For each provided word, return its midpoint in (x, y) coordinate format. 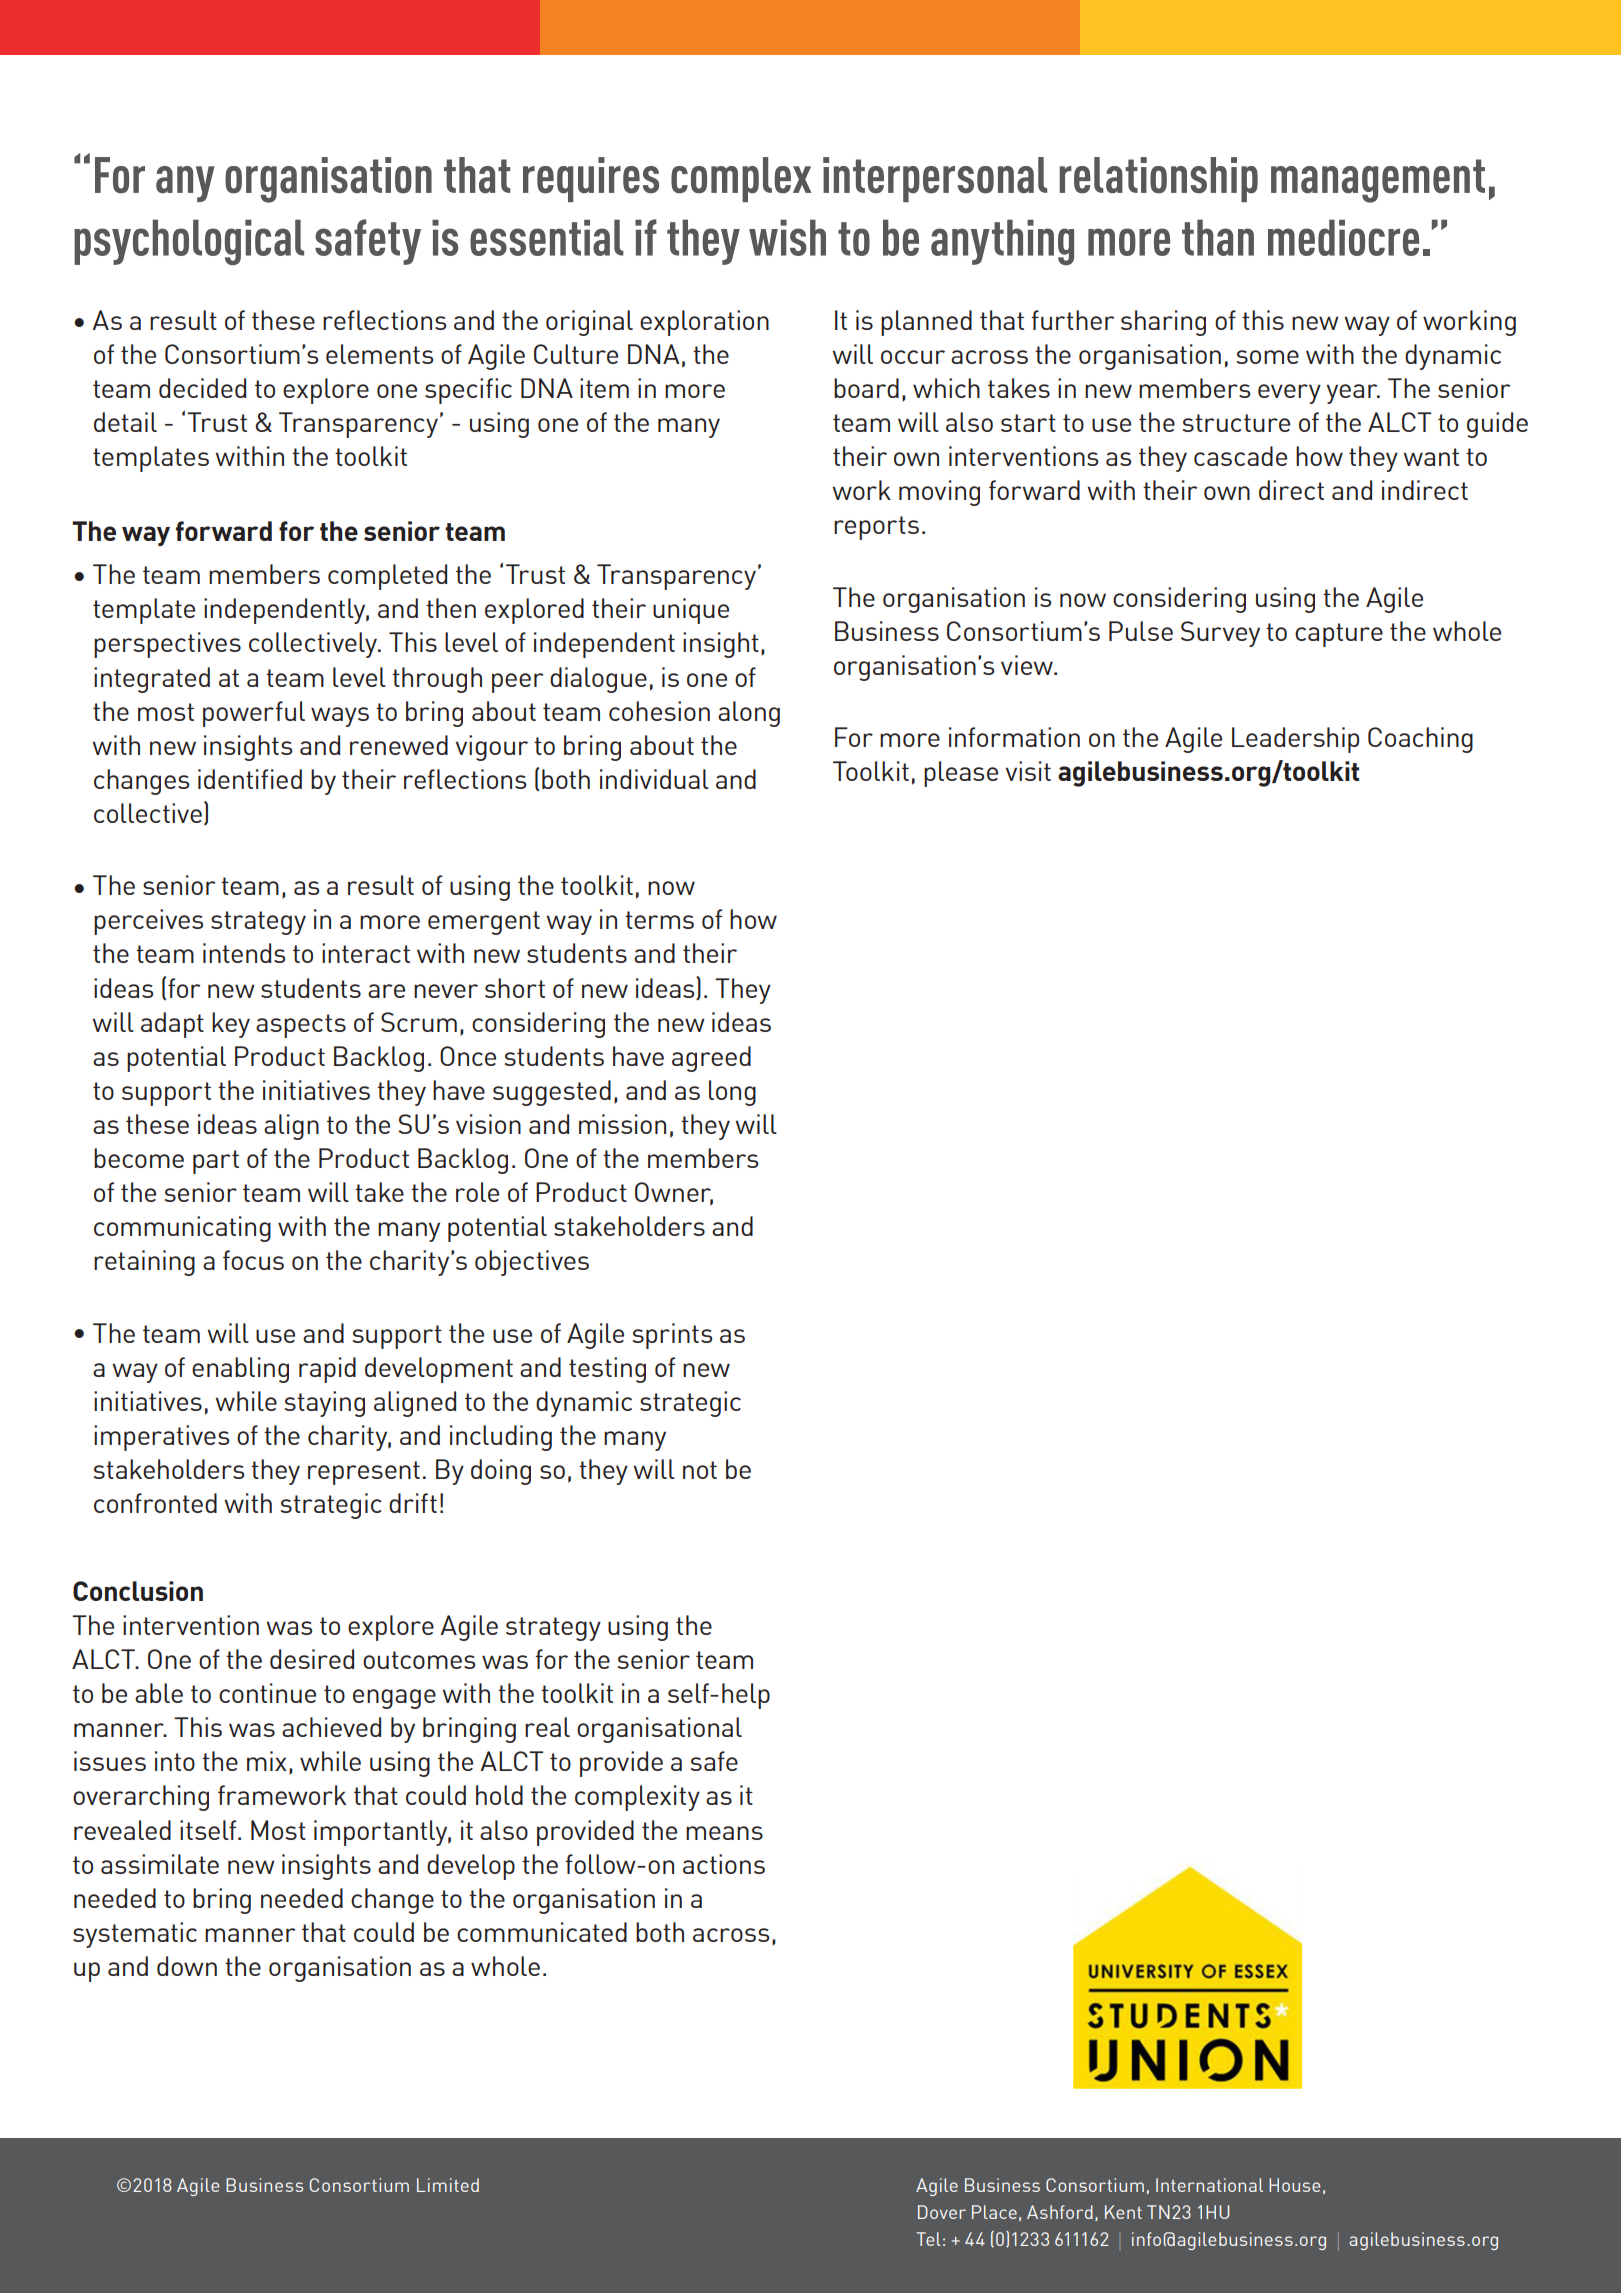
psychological (189, 242)
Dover (942, 2212)
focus (253, 1260)
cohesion (659, 711)
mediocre (1343, 237)
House (1294, 2185)
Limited (448, 2185)
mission (622, 1124)
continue (267, 1693)
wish (787, 237)
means (724, 1833)
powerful (254, 714)
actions (724, 1864)
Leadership (1295, 740)
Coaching (1420, 740)
